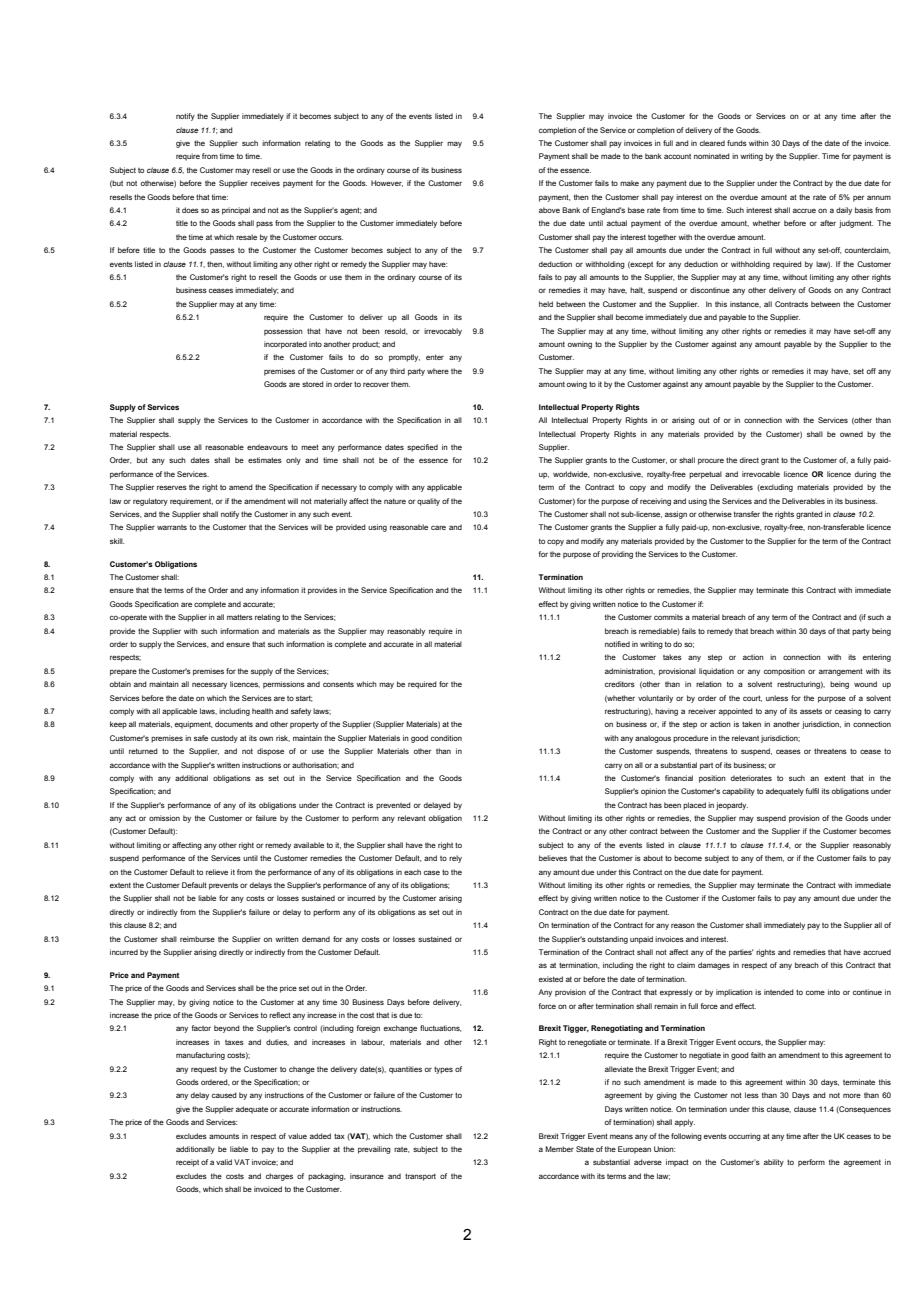 The height and width of the document is (1308, 924). I want to click on matters, so click(240, 617).
